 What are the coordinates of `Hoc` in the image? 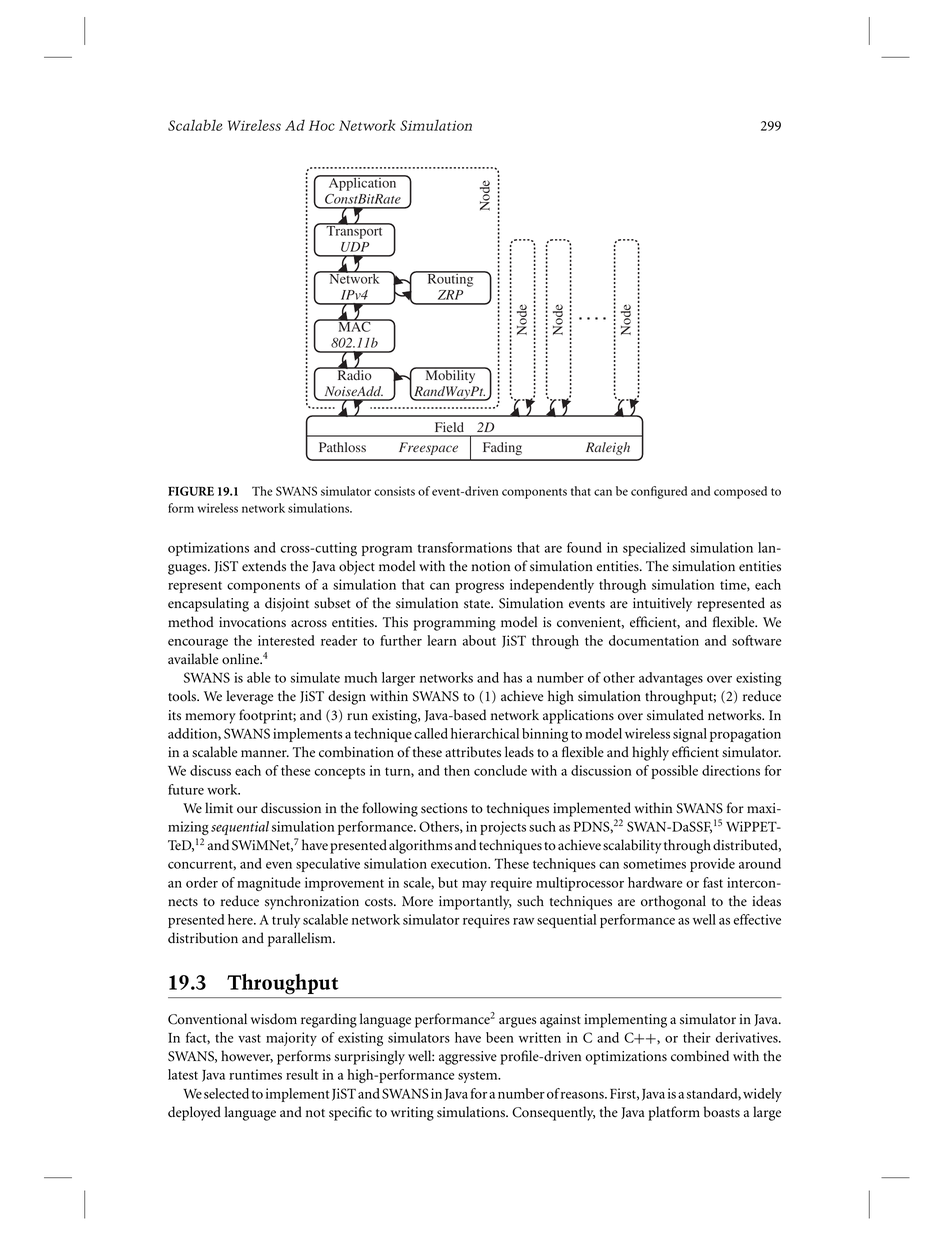 It's located at (322, 125).
